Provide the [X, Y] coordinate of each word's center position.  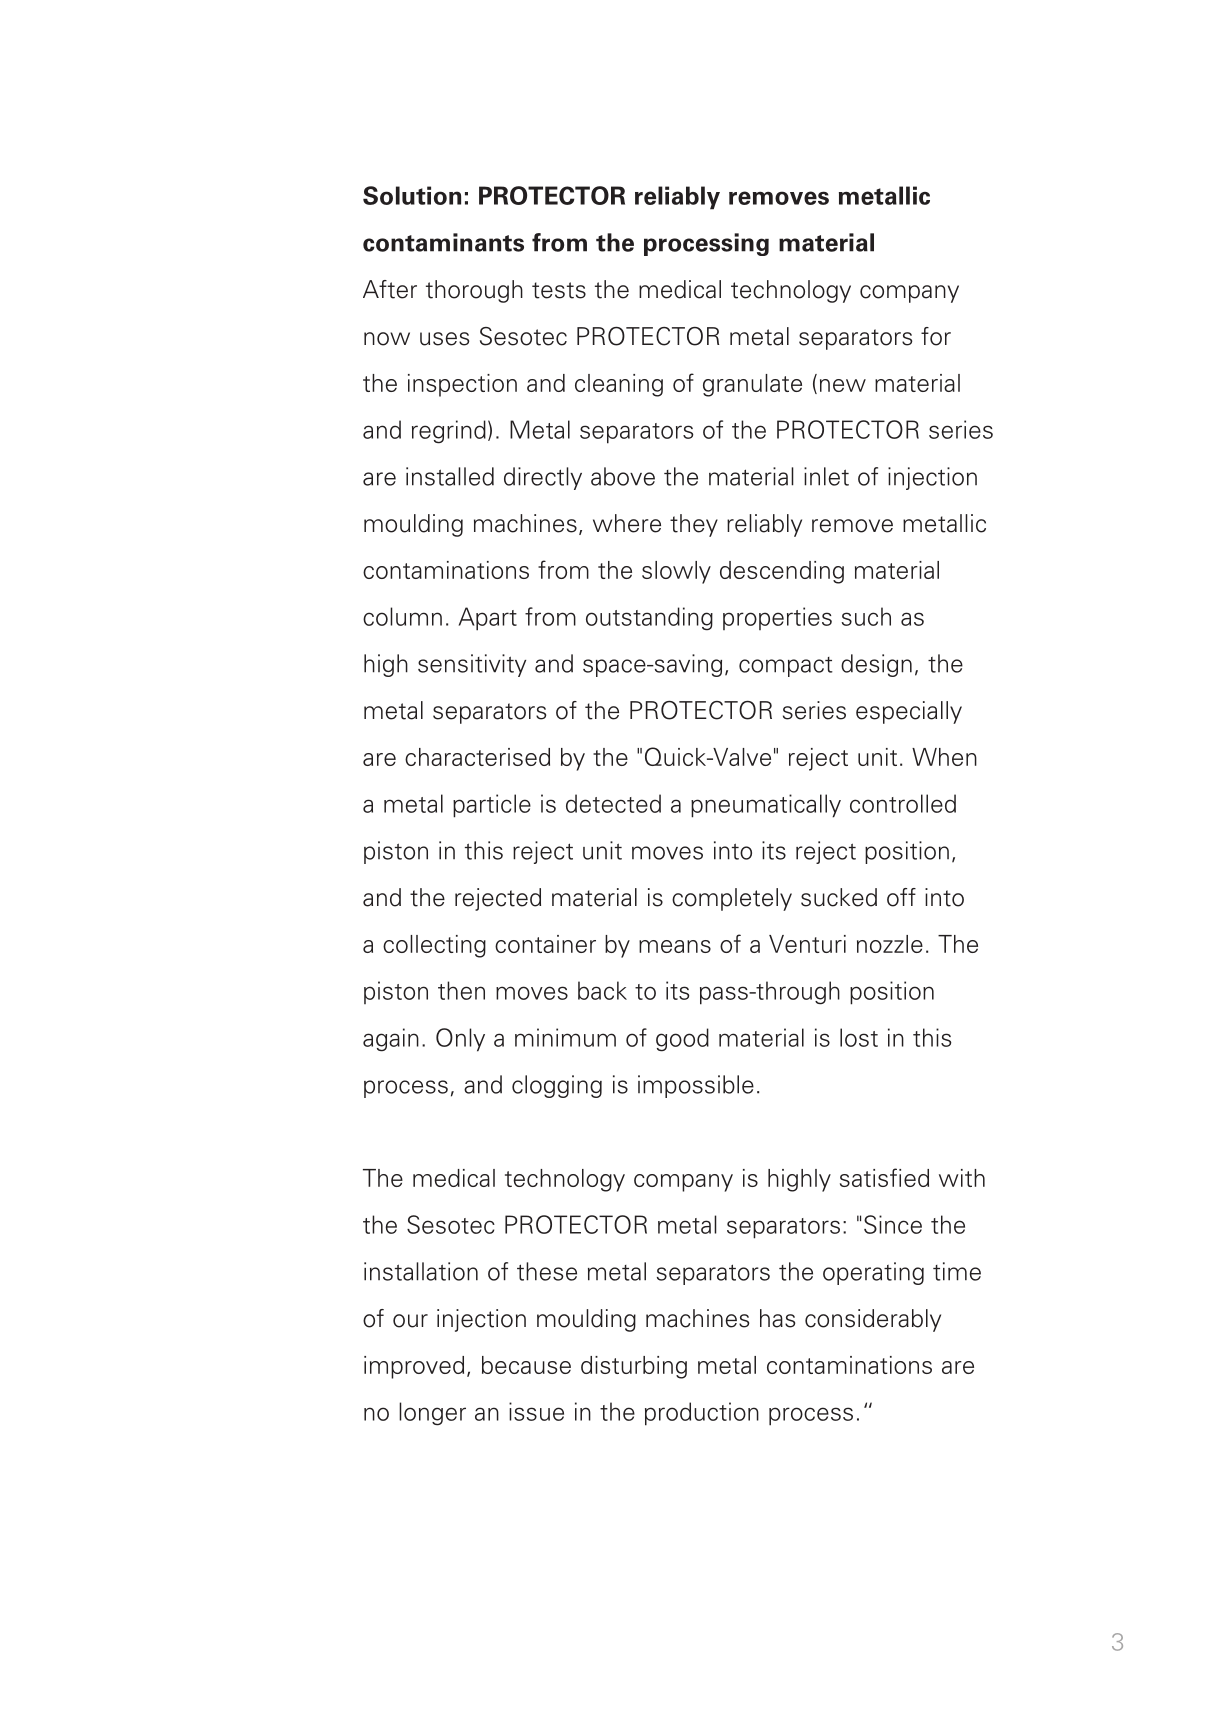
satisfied [884, 1177]
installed [450, 476]
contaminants [443, 242]
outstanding [649, 618]
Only [460, 1040]
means [675, 946]
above [623, 476]
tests [559, 290]
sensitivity [472, 665]
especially [909, 712]
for [936, 336]
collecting [434, 946]
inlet [826, 476]
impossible [696, 1086]
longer [432, 1414]
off [901, 897]
